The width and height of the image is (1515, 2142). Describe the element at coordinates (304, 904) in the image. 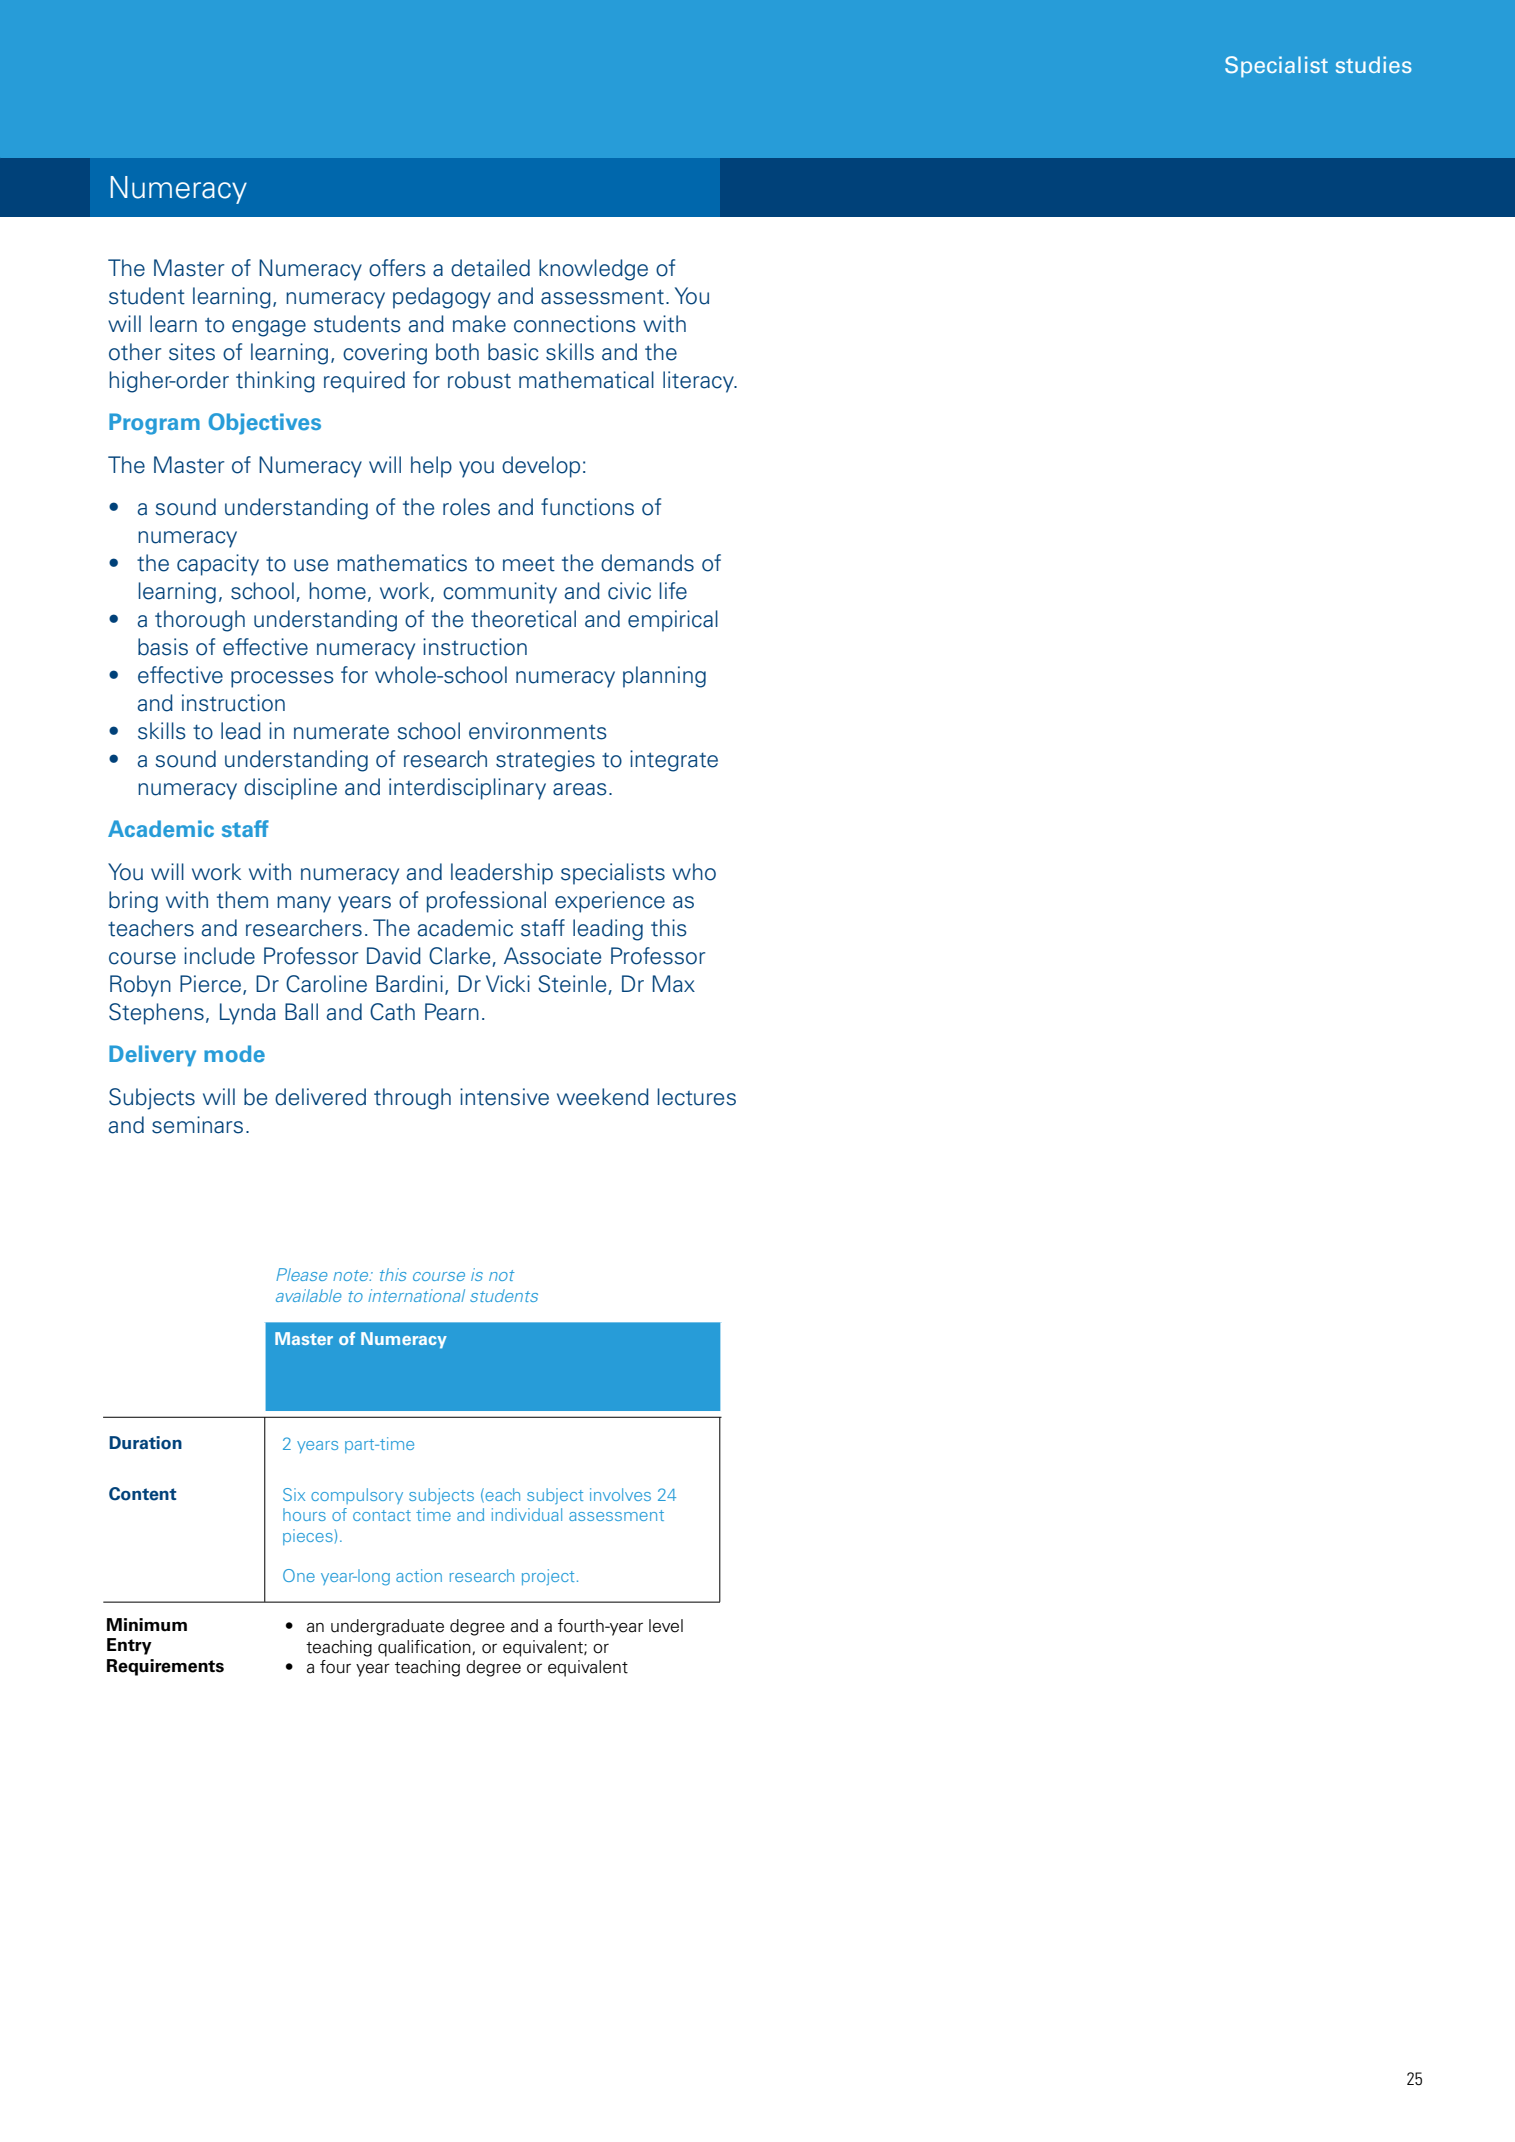

I see `many` at that location.
